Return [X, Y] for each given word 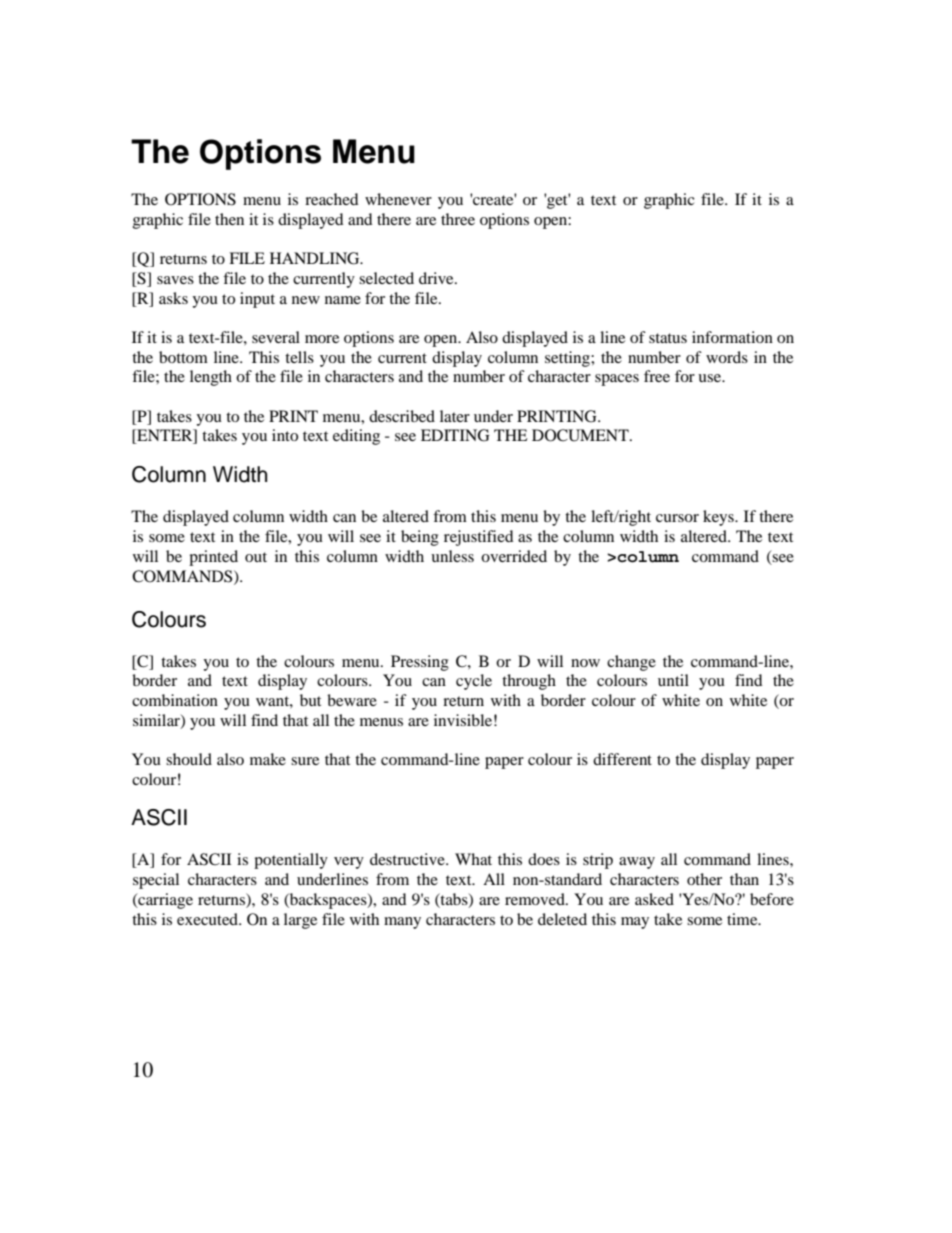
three [458, 219]
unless [452, 556]
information [732, 337]
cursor [677, 518]
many [402, 923]
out [256, 557]
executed [209, 919]
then [229, 219]
